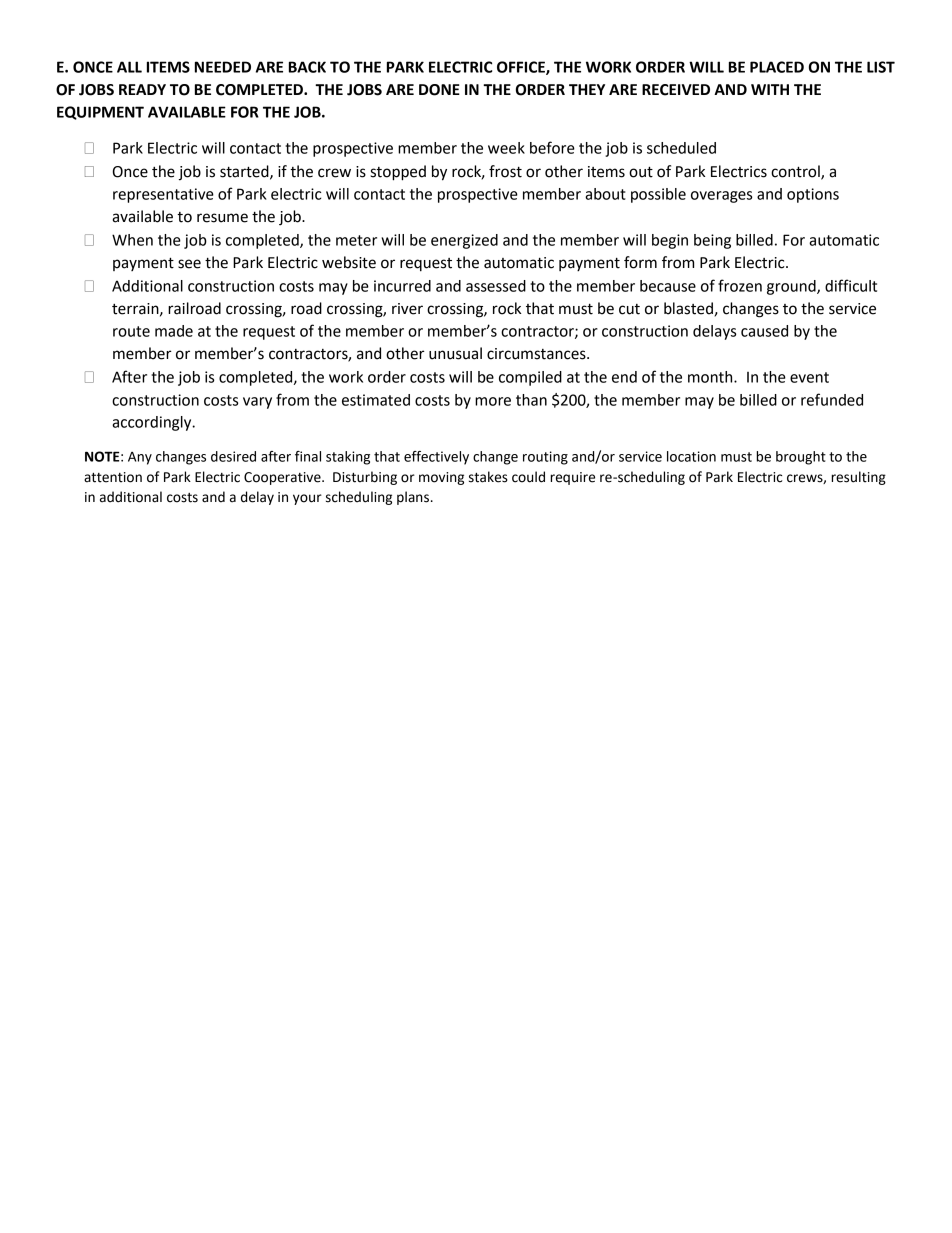 This screenshot has width=952, height=1233. I want to click on attention, so click(113, 477).
